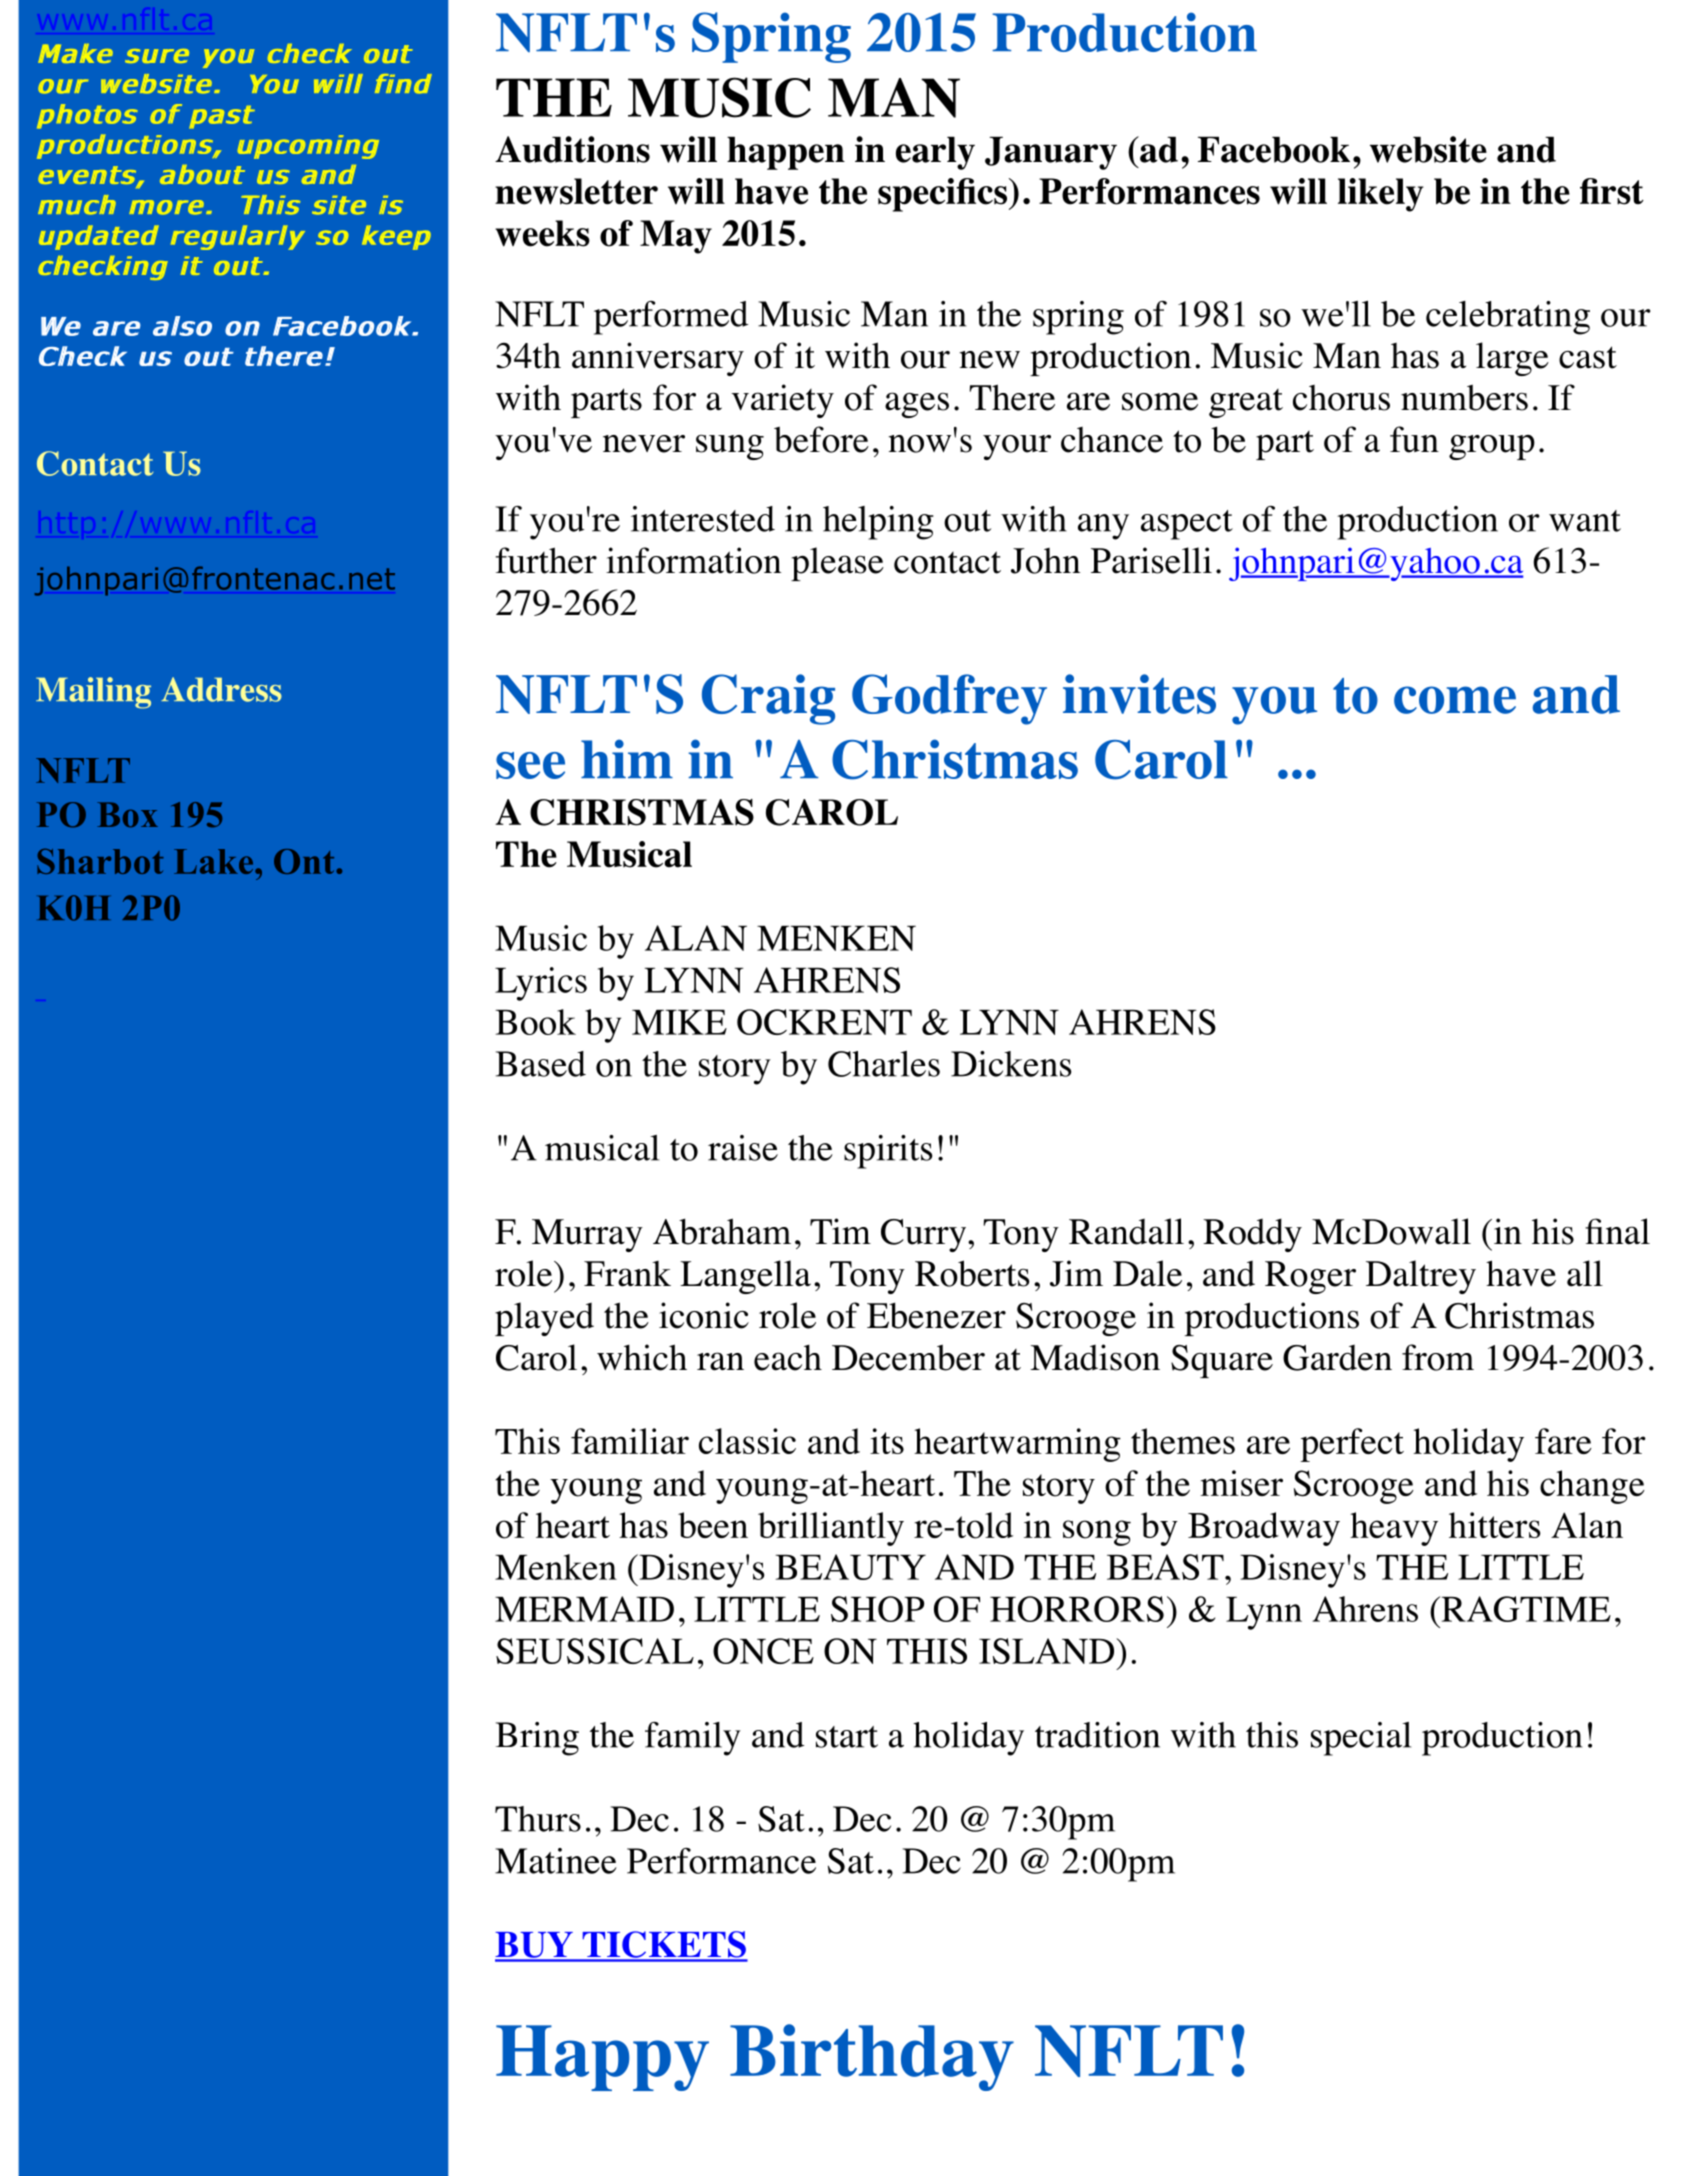 The image size is (1708, 2176). Describe the element at coordinates (541, 1064) in the screenshot. I see `Based` at that location.
